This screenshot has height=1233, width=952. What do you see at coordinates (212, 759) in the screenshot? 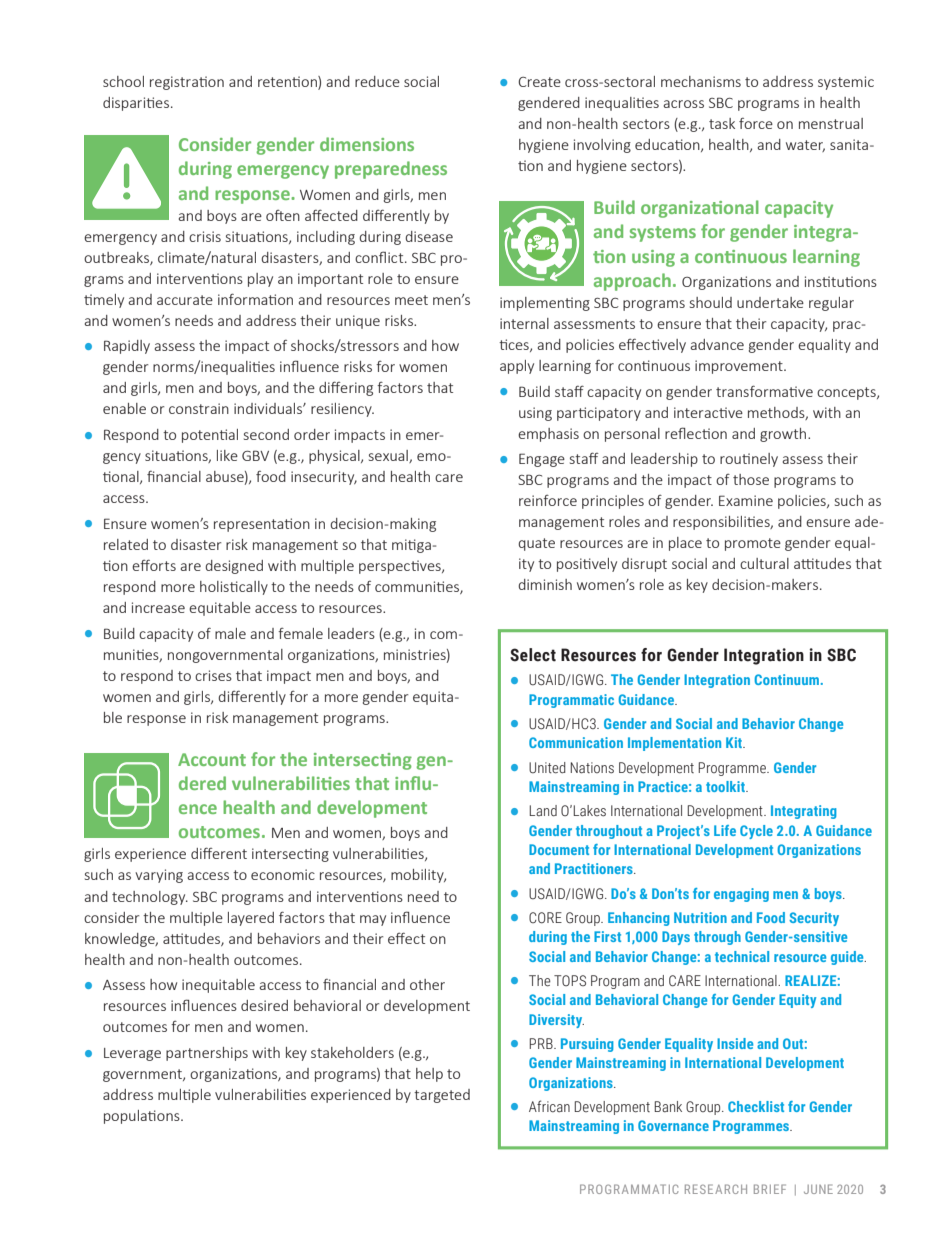
I see `Account` at bounding box center [212, 759].
